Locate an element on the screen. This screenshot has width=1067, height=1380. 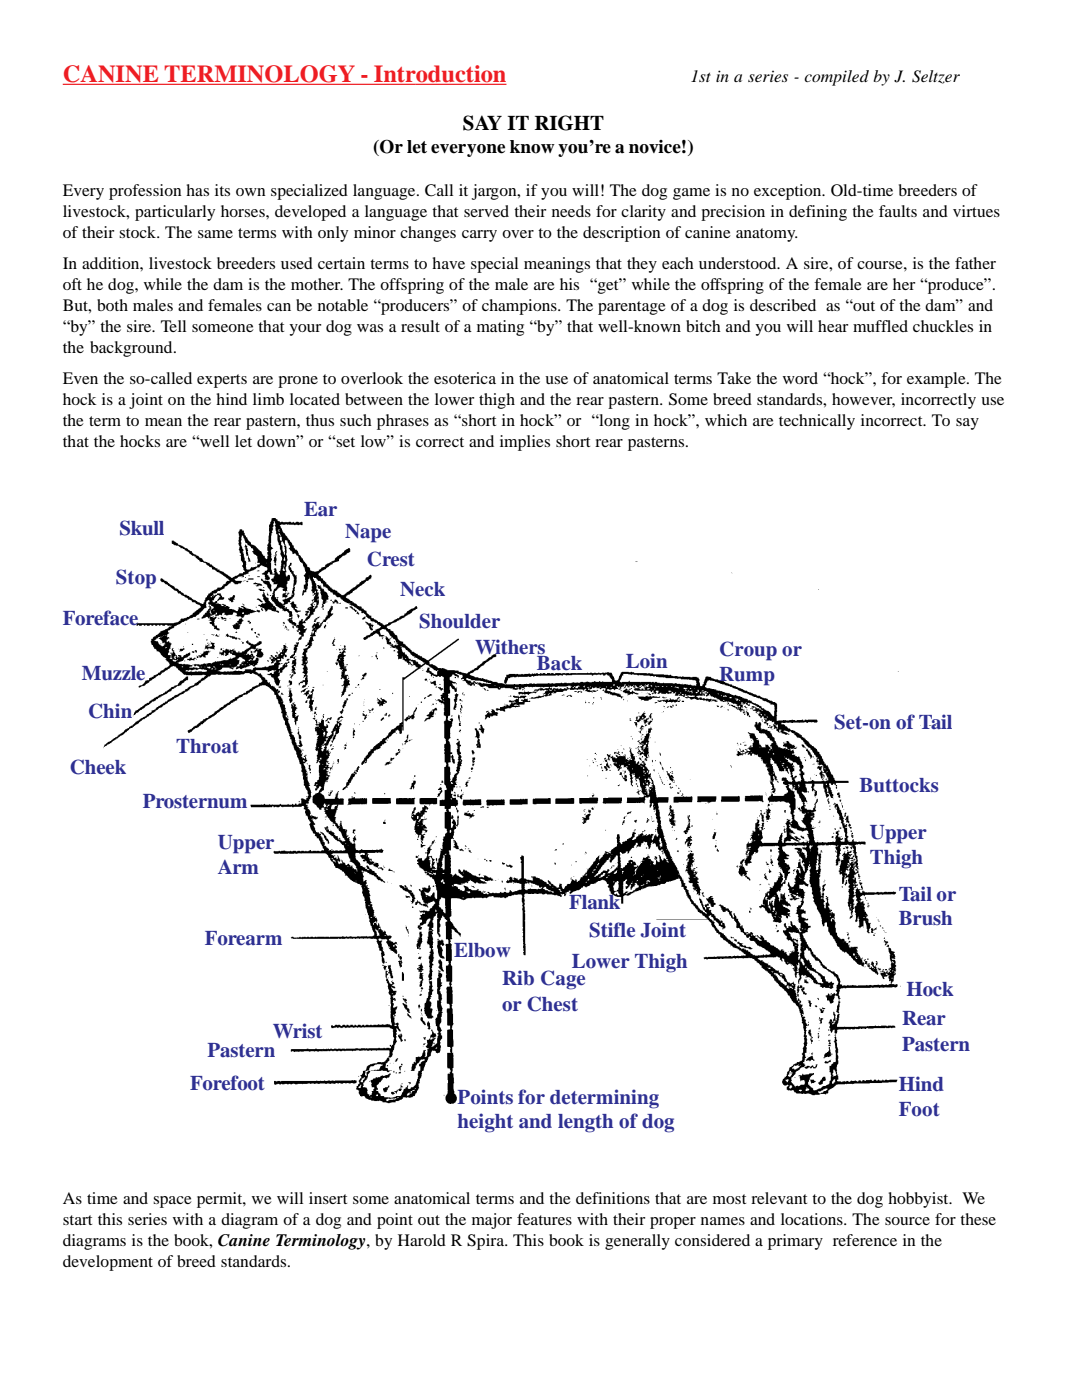
implies is located at coordinates (525, 443).
